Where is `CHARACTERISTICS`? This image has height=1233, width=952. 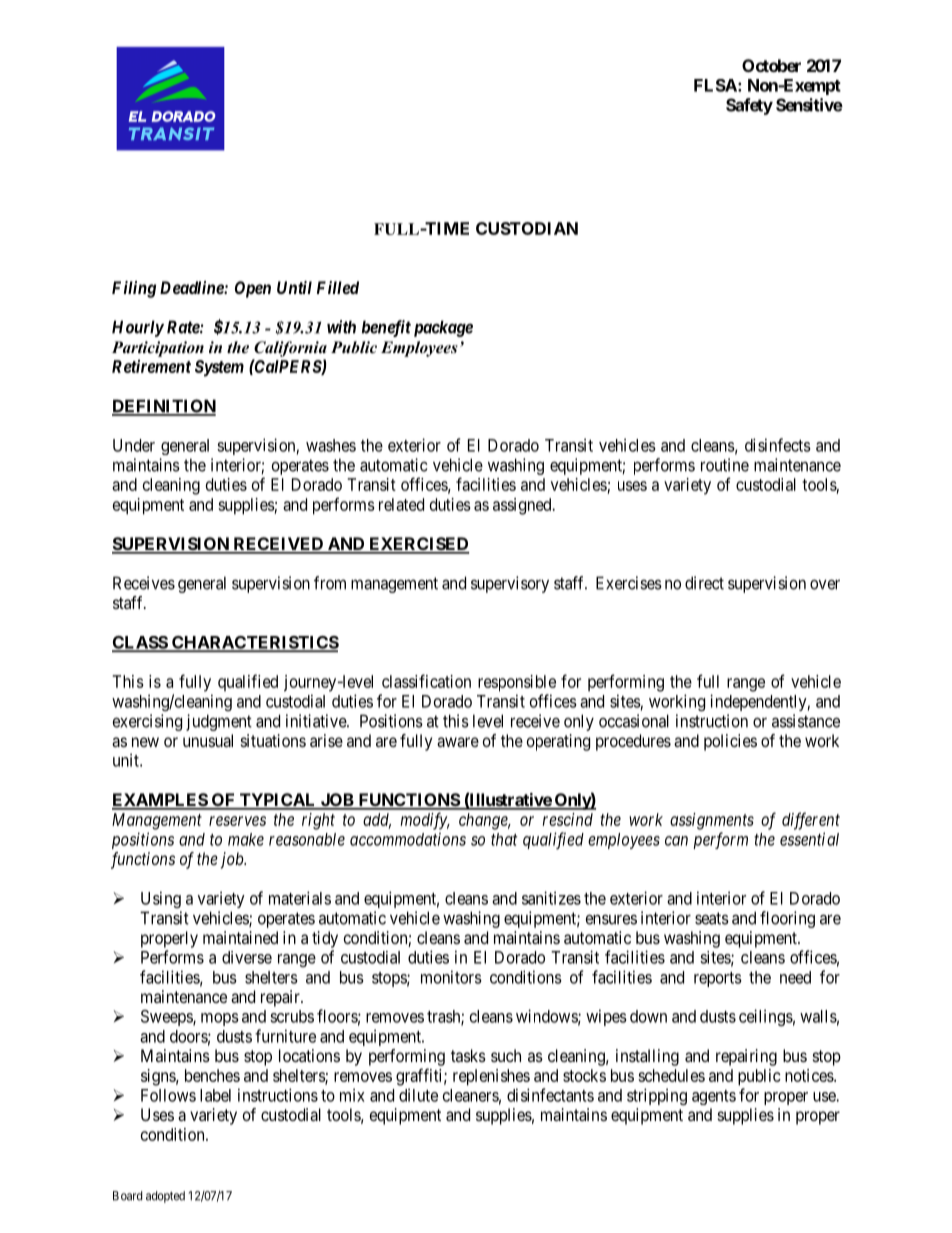 CHARACTERISTICS is located at coordinates (254, 643).
